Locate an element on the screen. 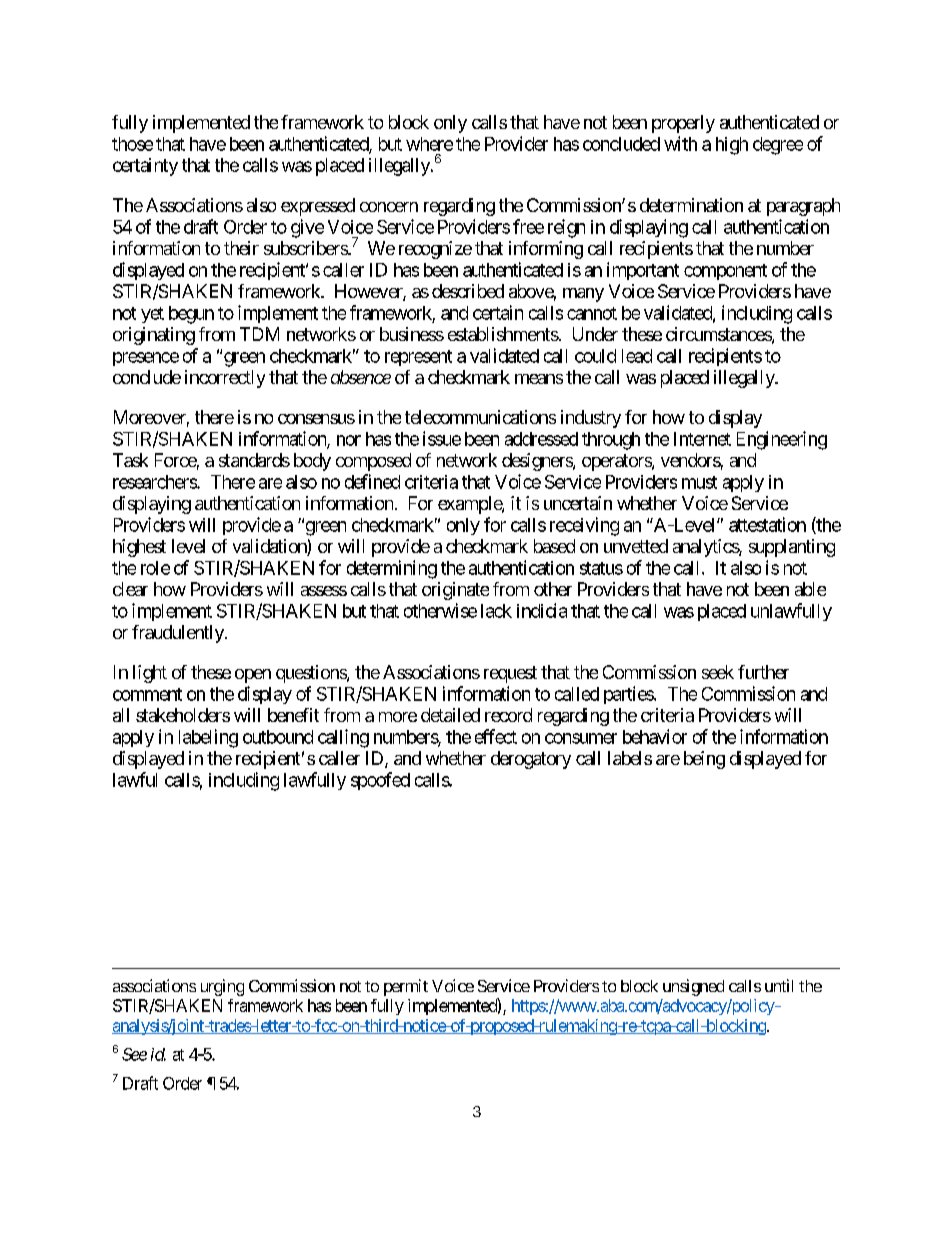 Image resolution: width=952 pixels, height=1233 pixels. unsigned is located at coordinates (693, 987).
